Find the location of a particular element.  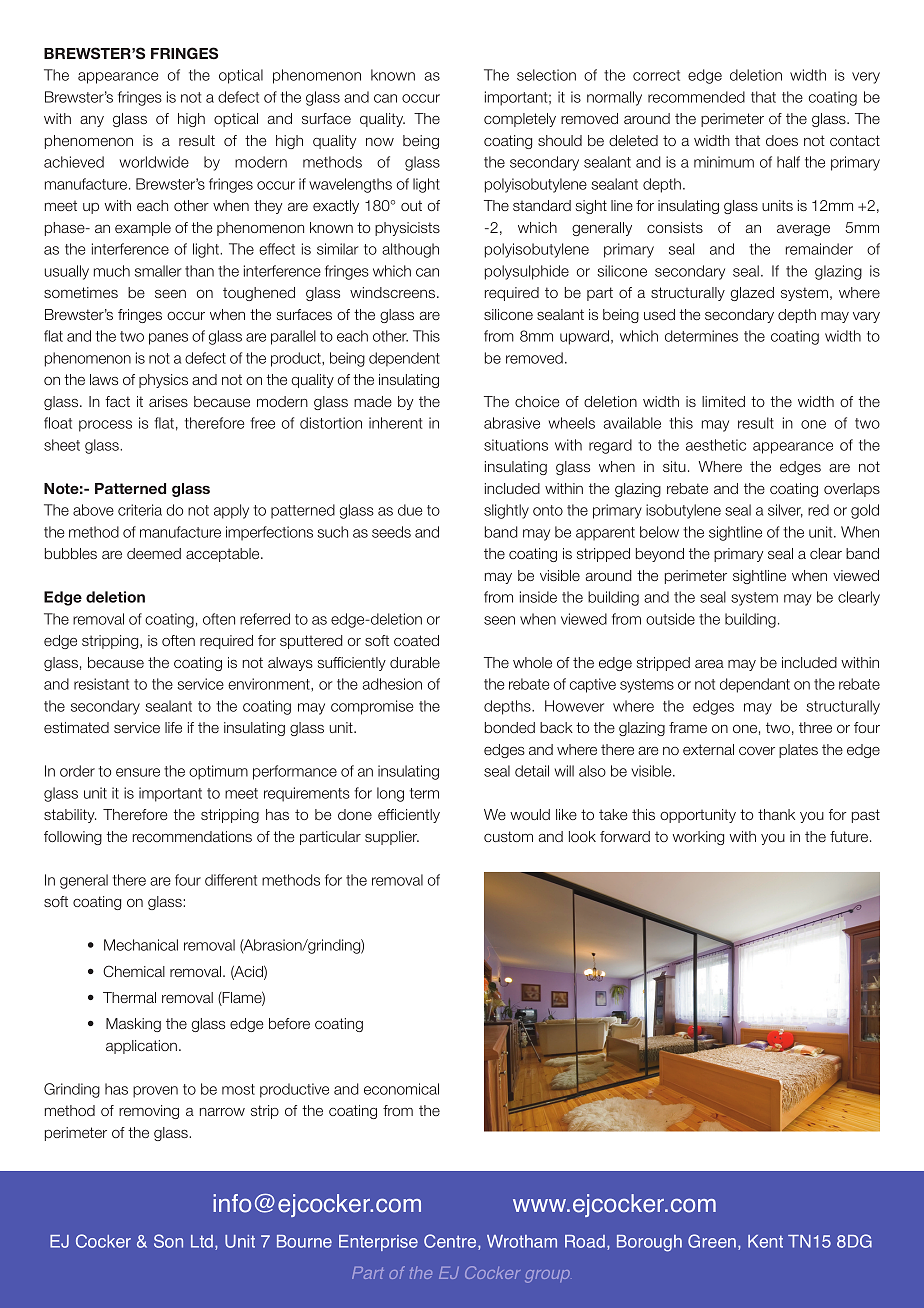

Centre is located at coordinates (451, 1242).
